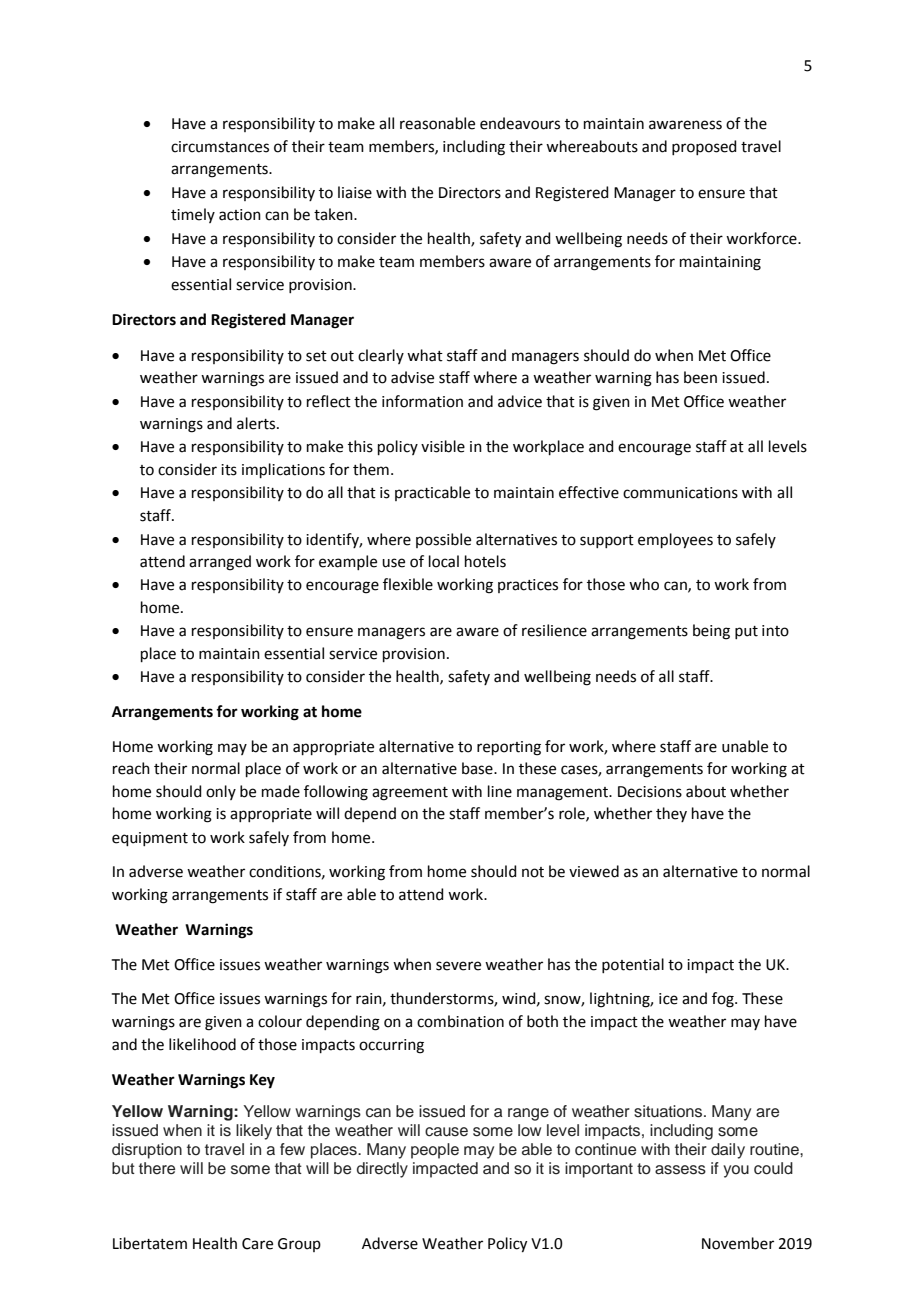  Describe the element at coordinates (704, 147) in the screenshot. I see `proposed` at that location.
